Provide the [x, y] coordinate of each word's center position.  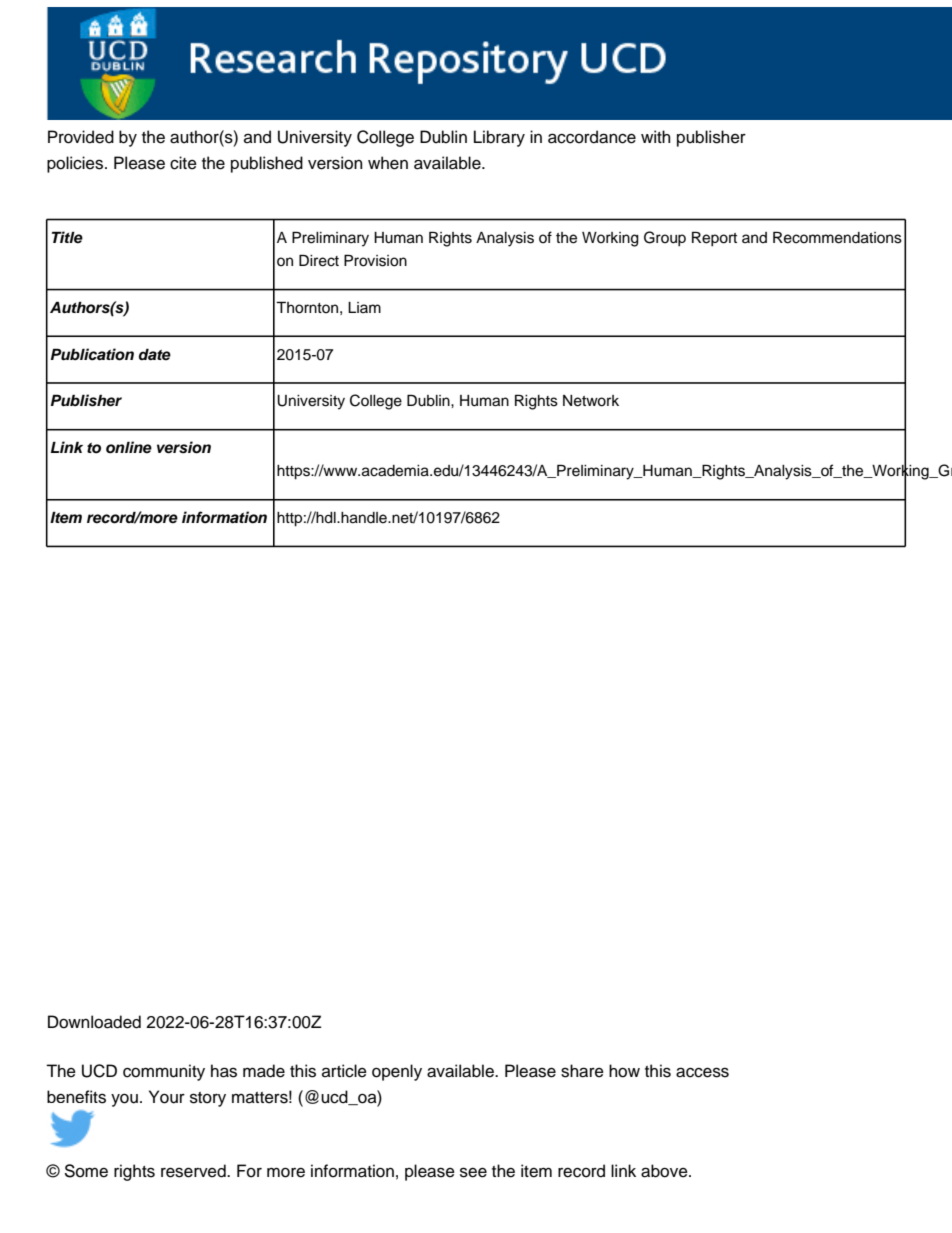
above [665, 1171]
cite [183, 163]
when [388, 163]
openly [397, 1072]
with [656, 136]
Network [591, 401]
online [129, 447]
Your [167, 1097]
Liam [364, 307]
